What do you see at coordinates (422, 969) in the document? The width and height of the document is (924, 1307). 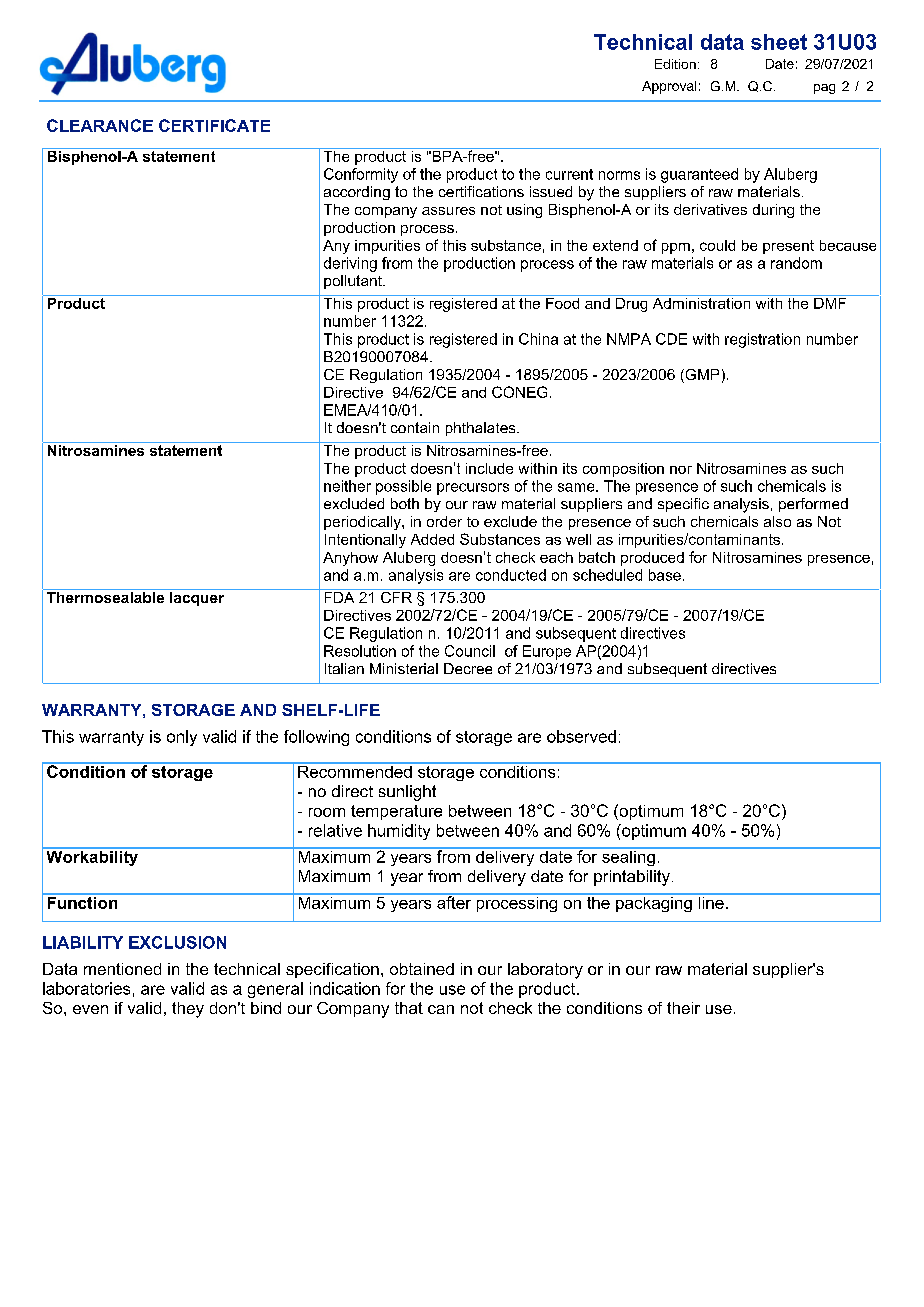 I see `obtained` at bounding box center [422, 969].
